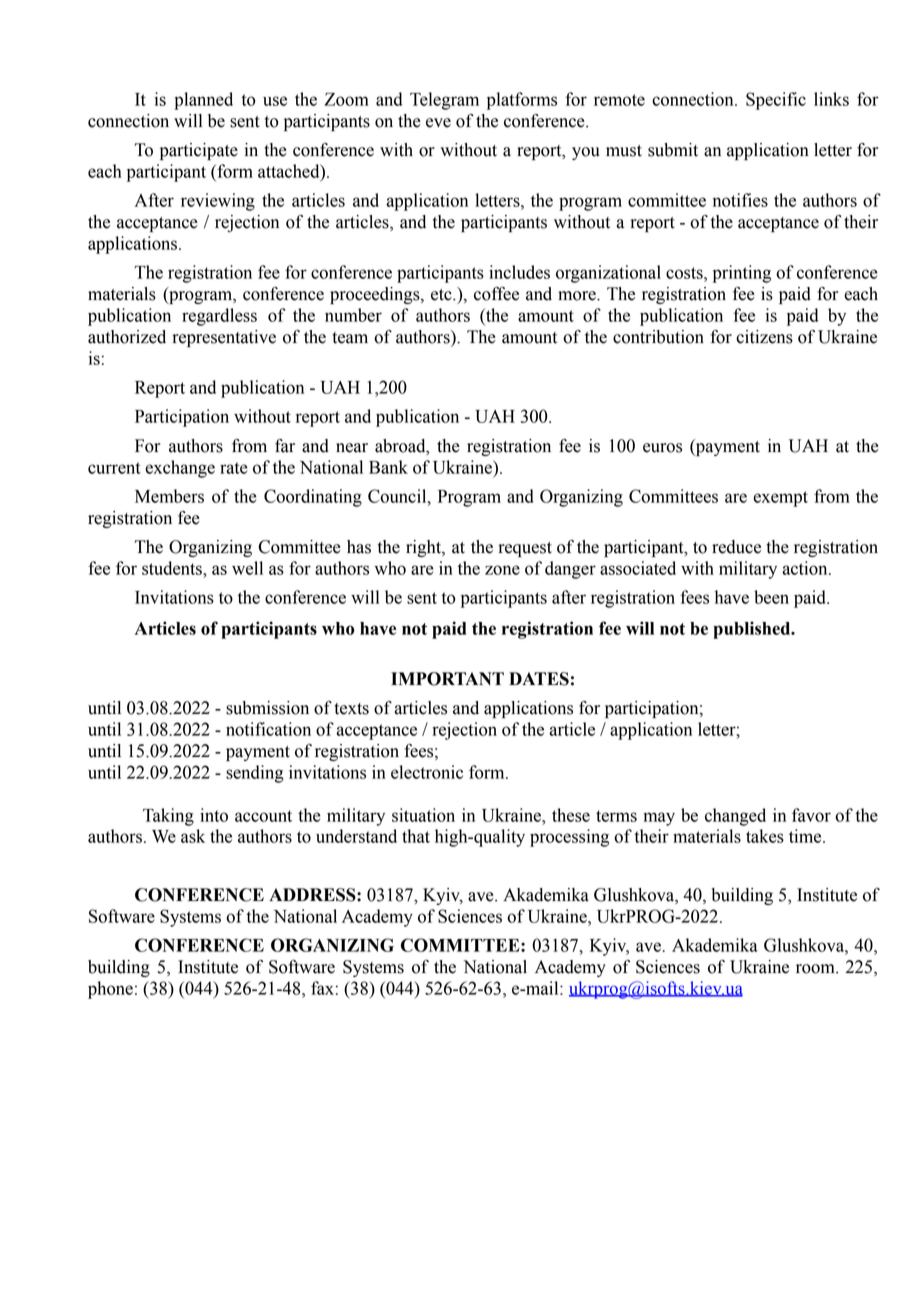 This screenshot has height=1307, width=924. What do you see at coordinates (816, 969) in the screenshot?
I see `room` at bounding box center [816, 969].
